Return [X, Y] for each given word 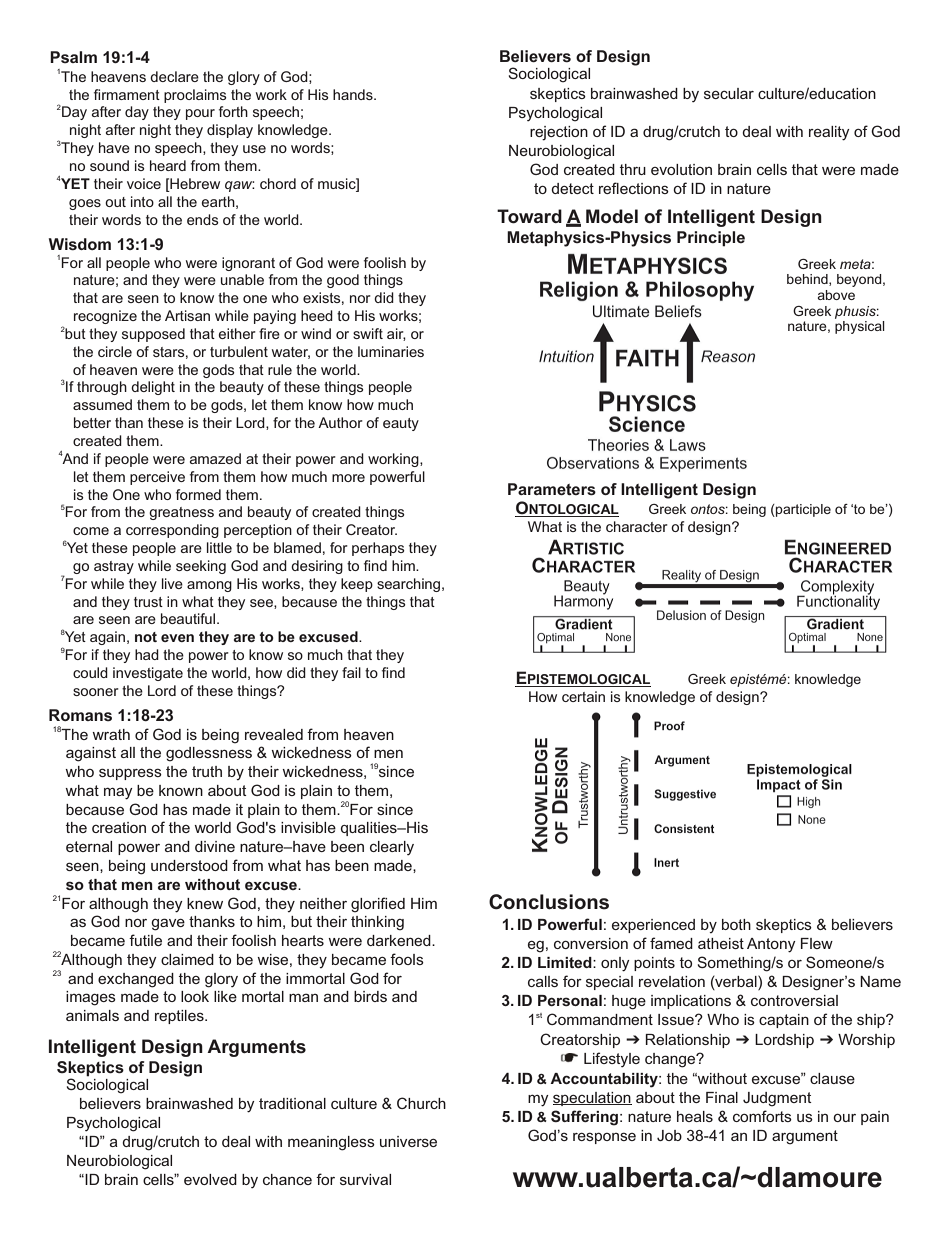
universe [408, 1141]
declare [174, 76]
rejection [559, 133]
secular [729, 93]
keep [357, 585]
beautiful [189, 618]
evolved [210, 1179]
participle [802, 510]
